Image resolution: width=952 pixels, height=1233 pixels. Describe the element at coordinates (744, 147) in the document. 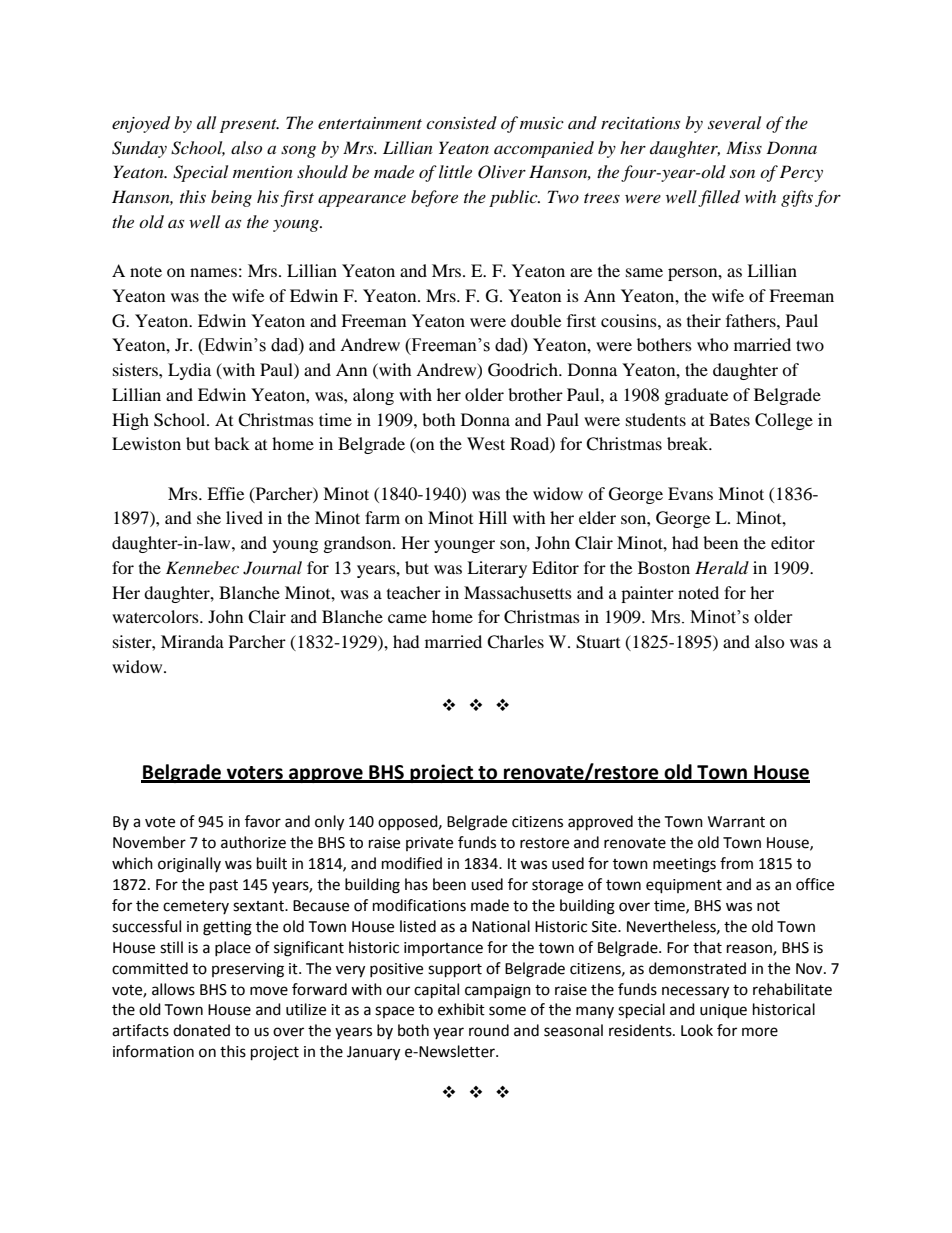

I see `Miss` at that location.
